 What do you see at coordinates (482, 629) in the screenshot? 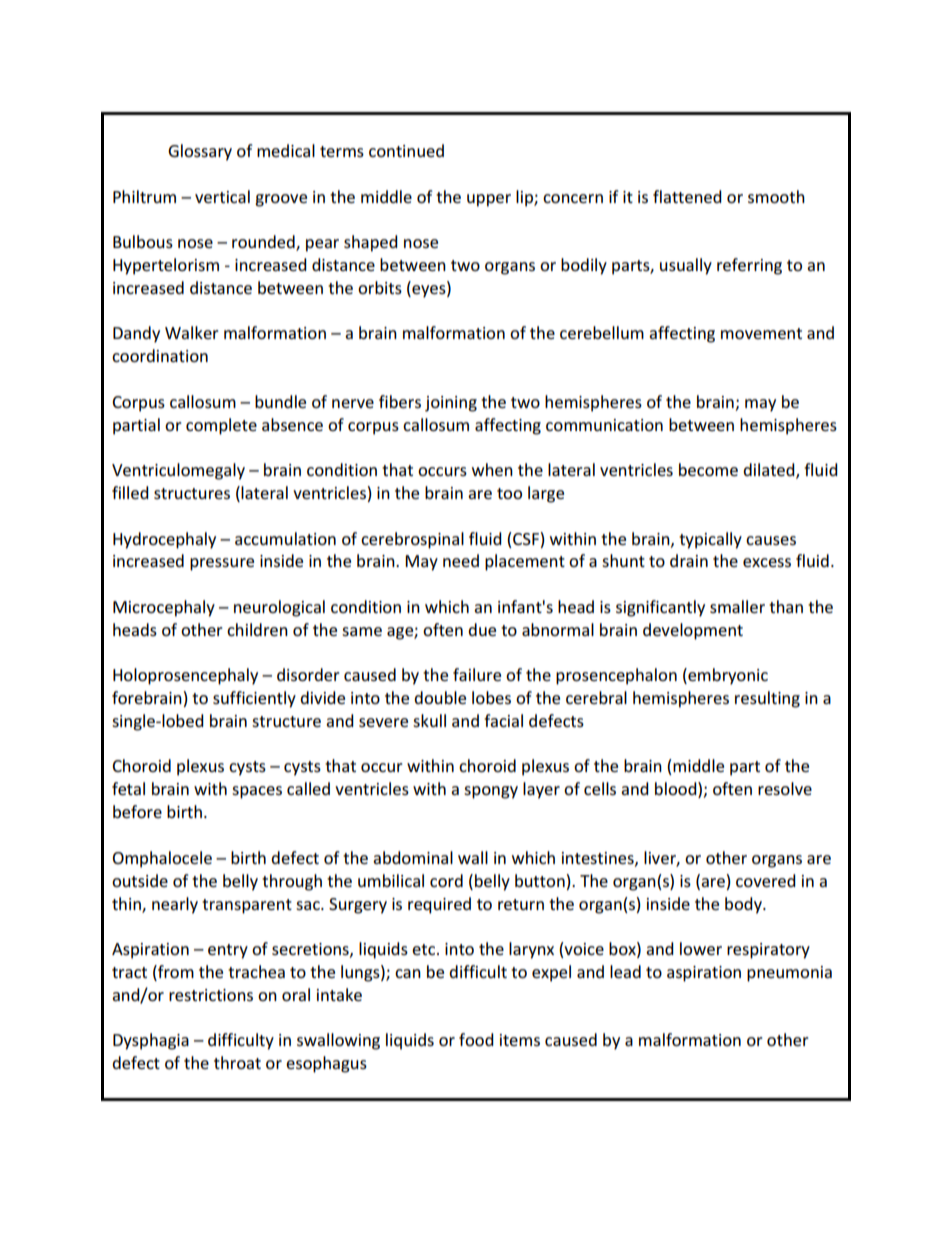
I see `due` at bounding box center [482, 629].
